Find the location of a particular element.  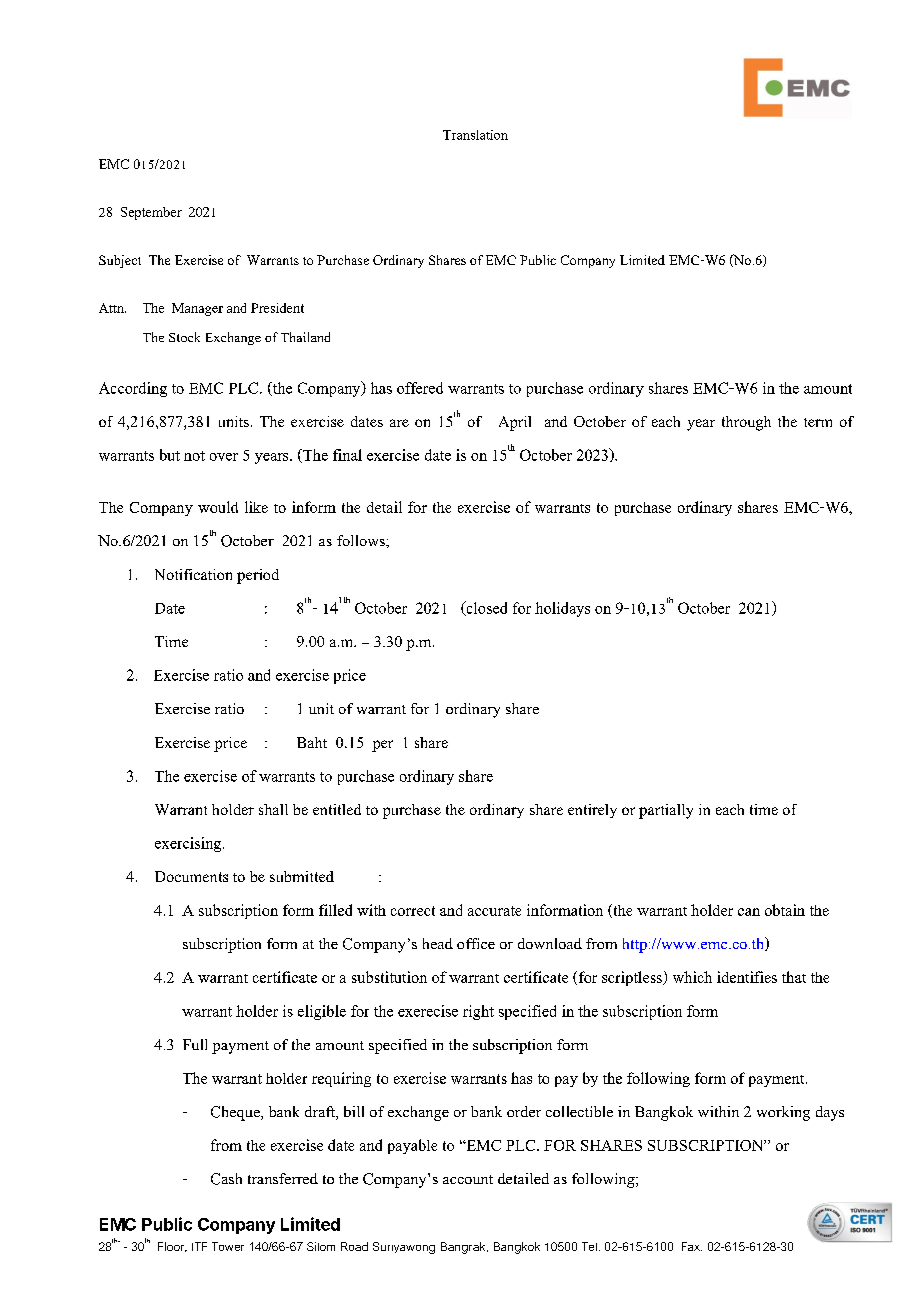

Floor is located at coordinates (172, 1247).
